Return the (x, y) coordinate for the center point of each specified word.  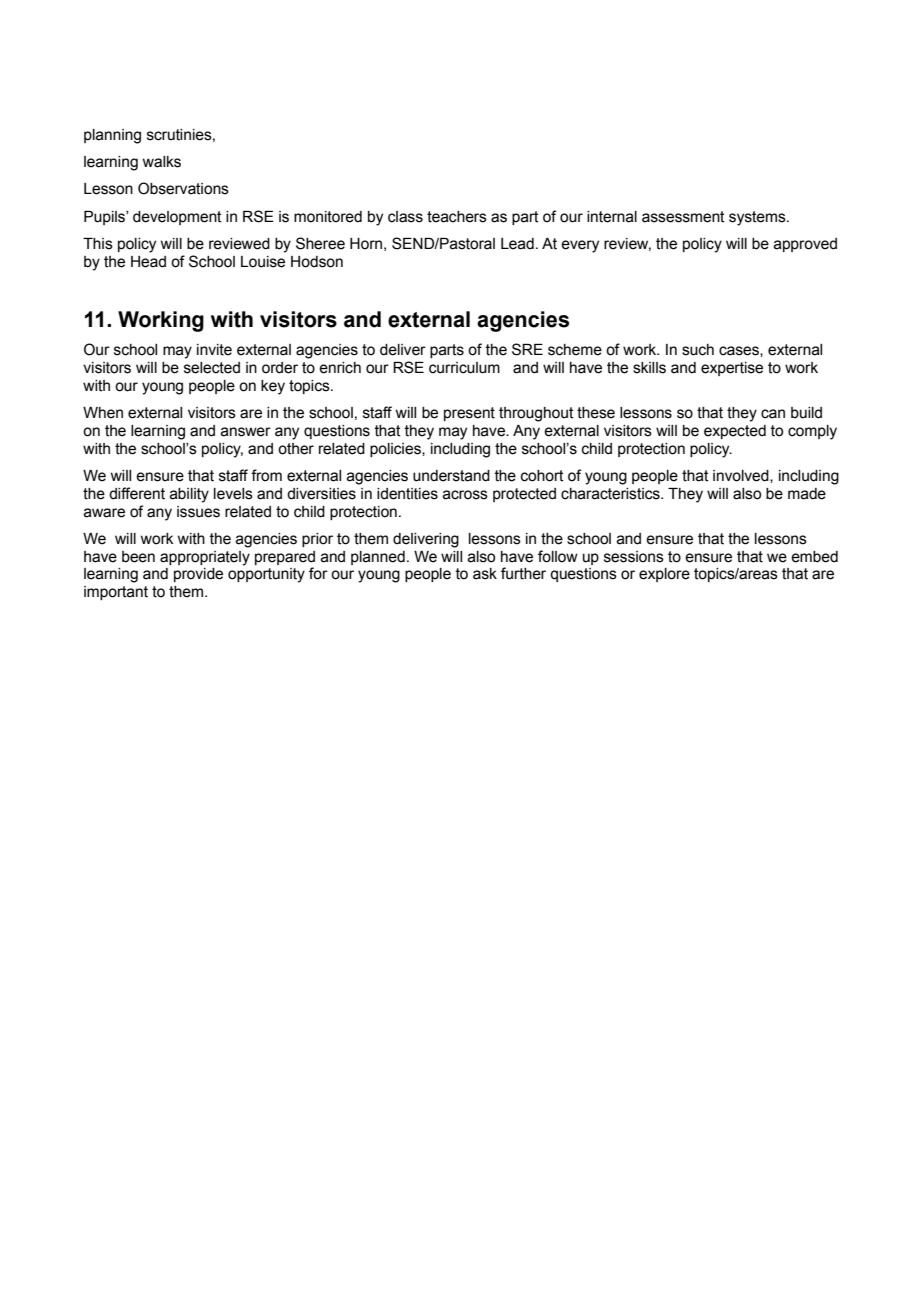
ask (485, 574)
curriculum (464, 368)
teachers (457, 217)
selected (212, 368)
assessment (683, 217)
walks (161, 162)
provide (198, 575)
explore (664, 575)
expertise (732, 369)
